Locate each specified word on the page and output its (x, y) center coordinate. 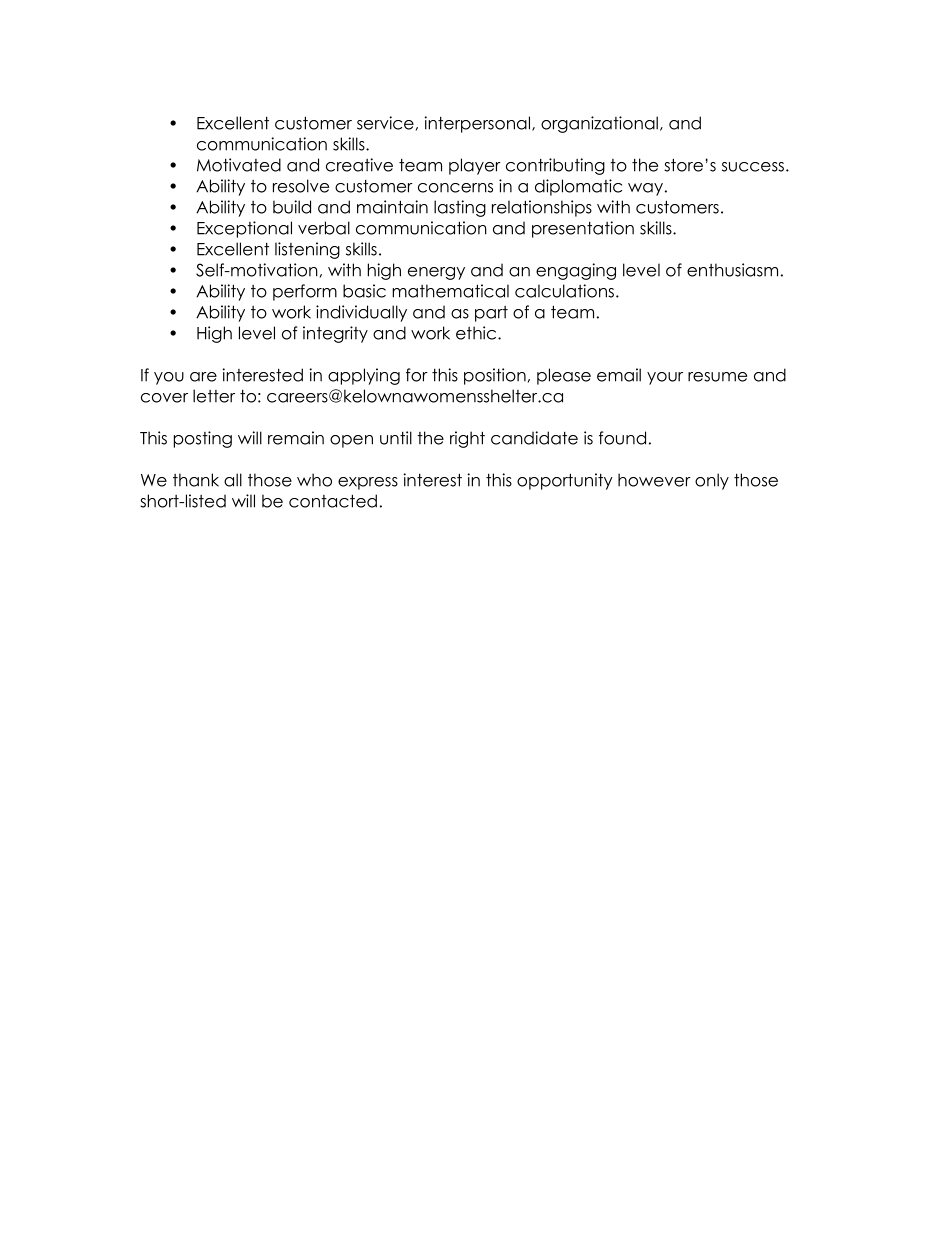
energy (436, 273)
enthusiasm (732, 270)
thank (196, 480)
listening (307, 250)
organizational (599, 124)
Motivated (239, 165)
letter (214, 396)
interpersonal (478, 124)
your (665, 378)
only (712, 481)
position (495, 376)
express (368, 483)
